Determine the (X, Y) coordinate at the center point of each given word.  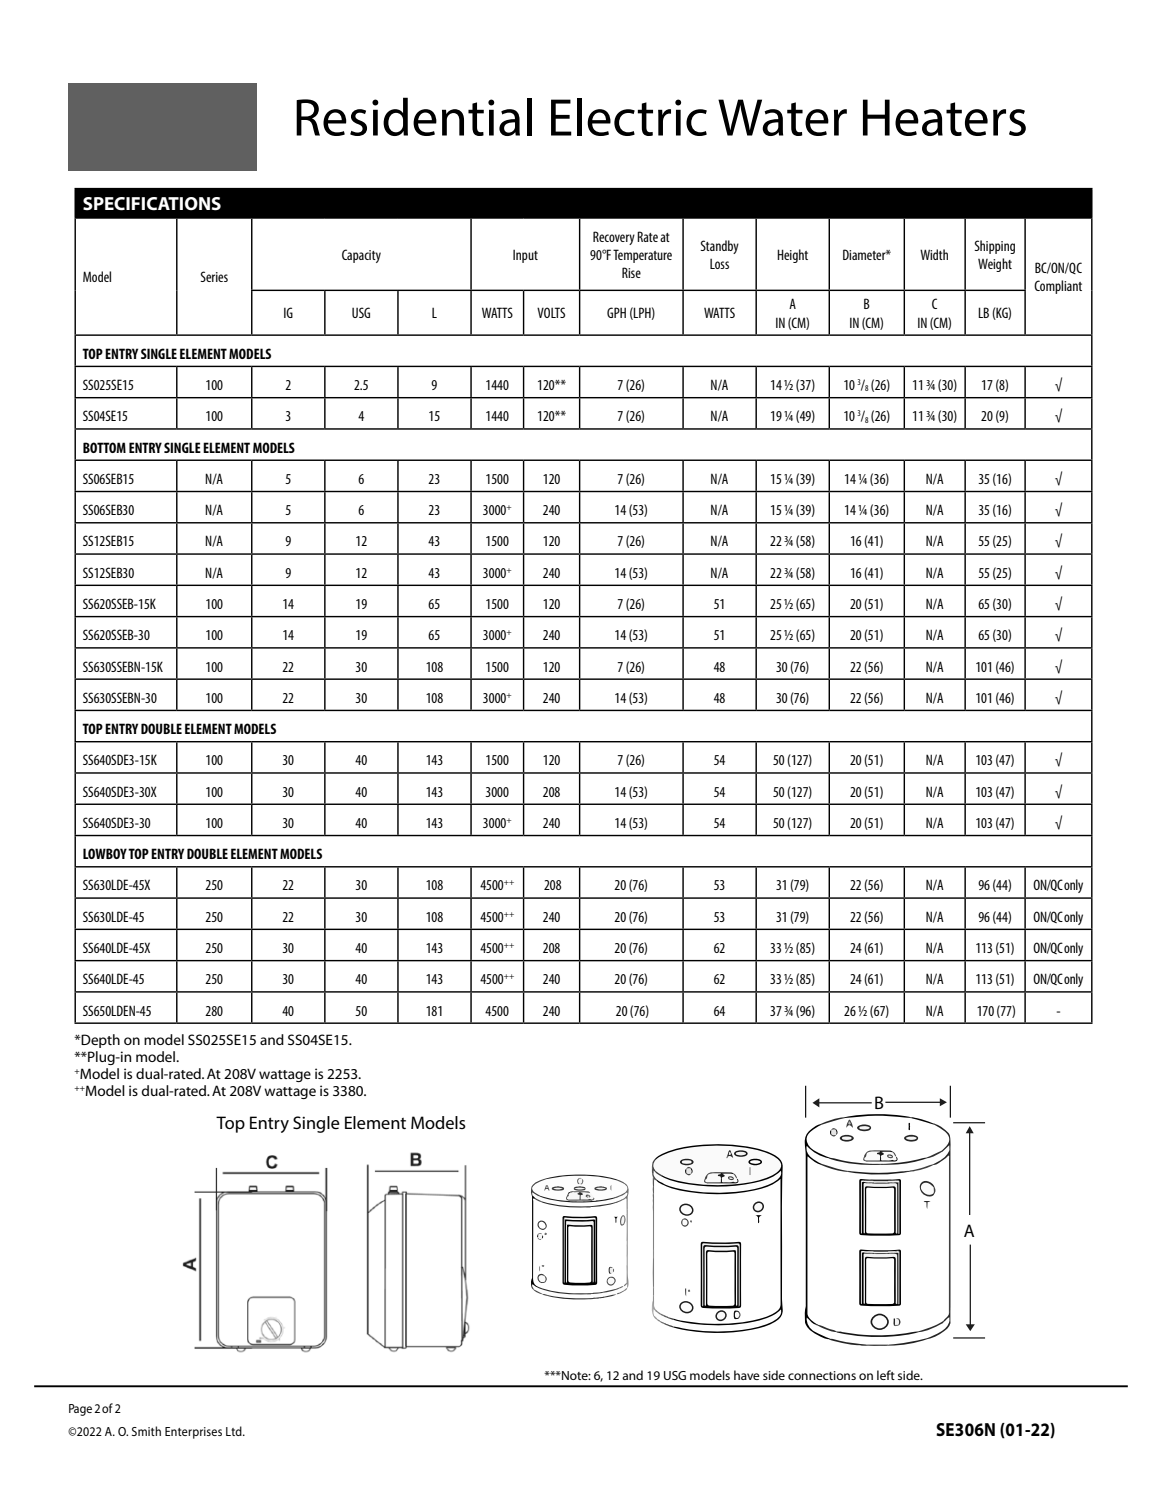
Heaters (944, 117)
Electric (629, 117)
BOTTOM (104, 447)
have (747, 1375)
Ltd (235, 1431)
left (886, 1375)
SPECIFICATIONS (152, 204)
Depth (99, 1041)
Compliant (1058, 287)
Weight (995, 265)
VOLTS (551, 312)
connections (822, 1375)
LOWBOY (105, 853)
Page (80, 1410)
